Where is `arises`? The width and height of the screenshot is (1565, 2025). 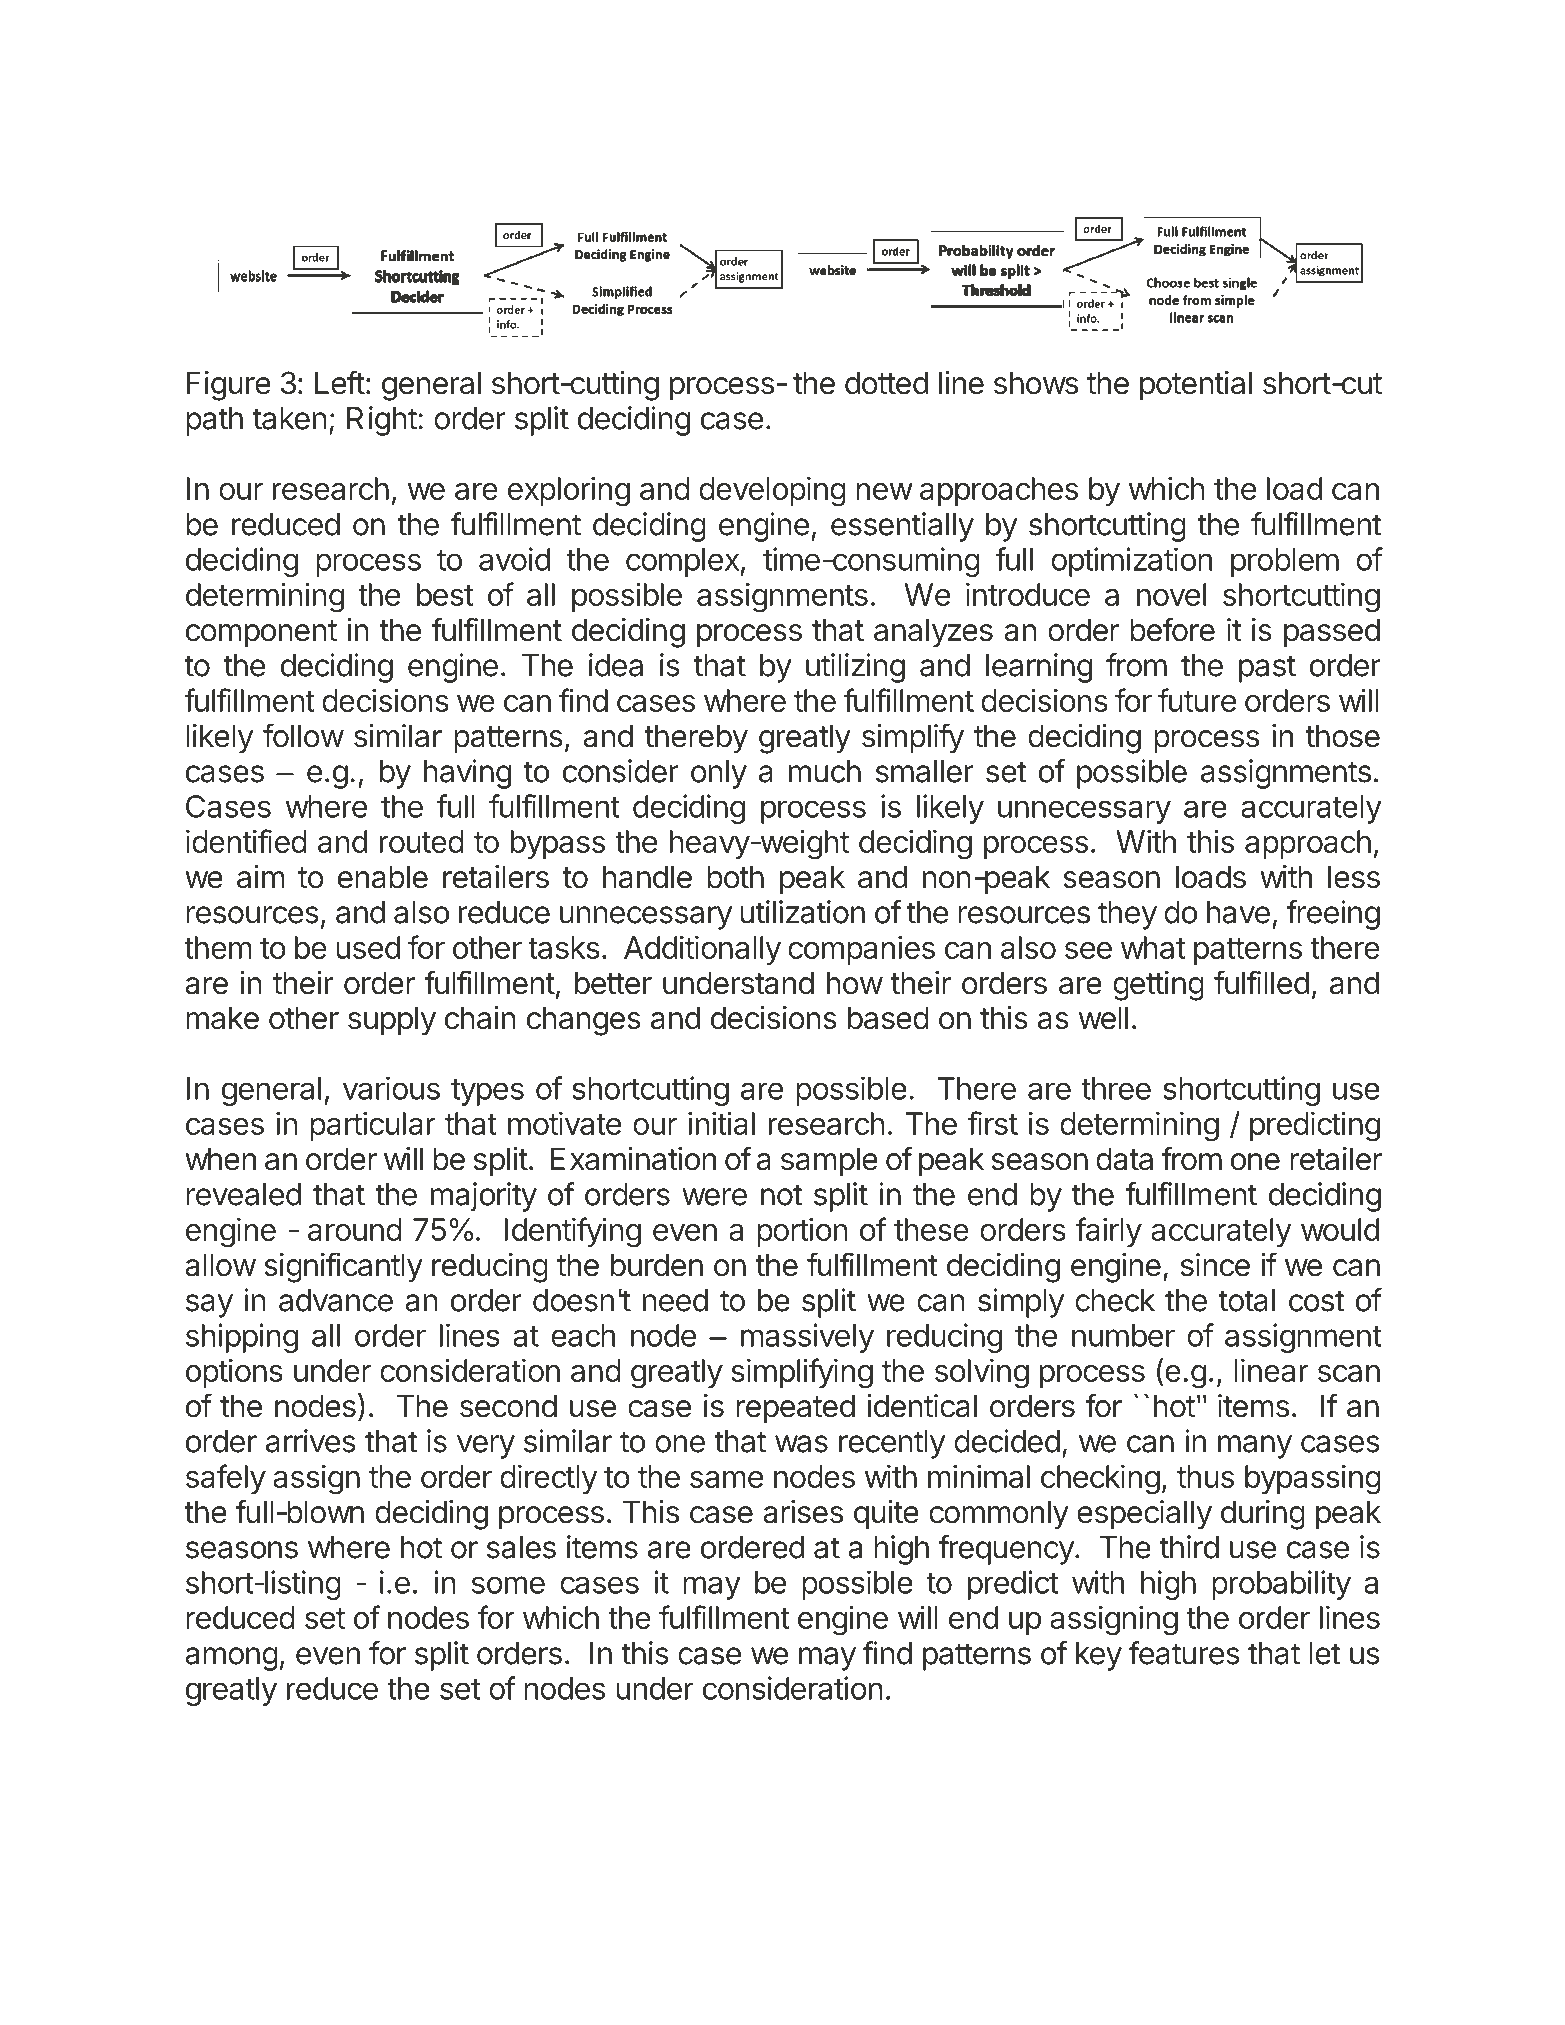 arises is located at coordinates (803, 1512).
